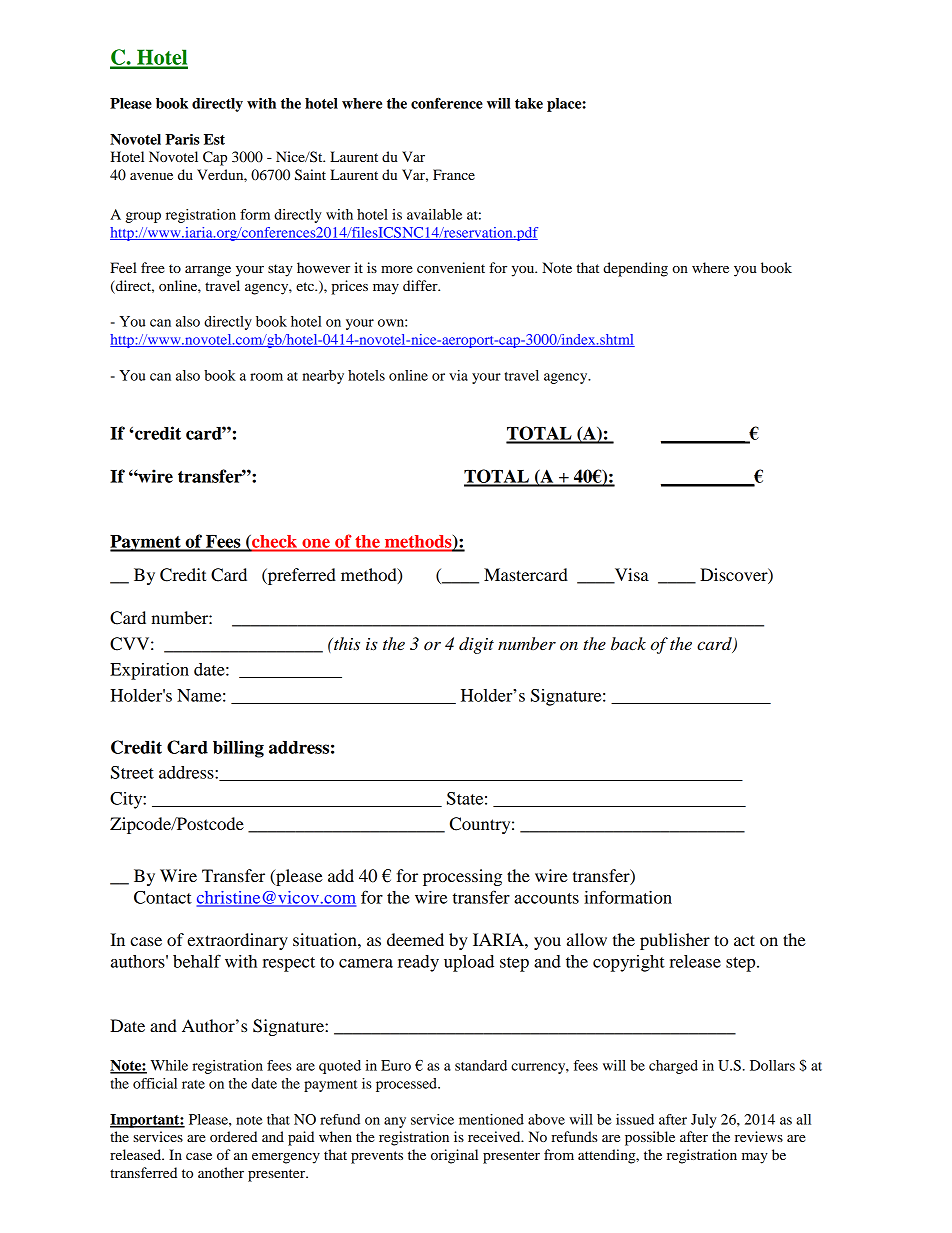 The height and width of the image is (1233, 952). I want to click on take, so click(529, 103).
